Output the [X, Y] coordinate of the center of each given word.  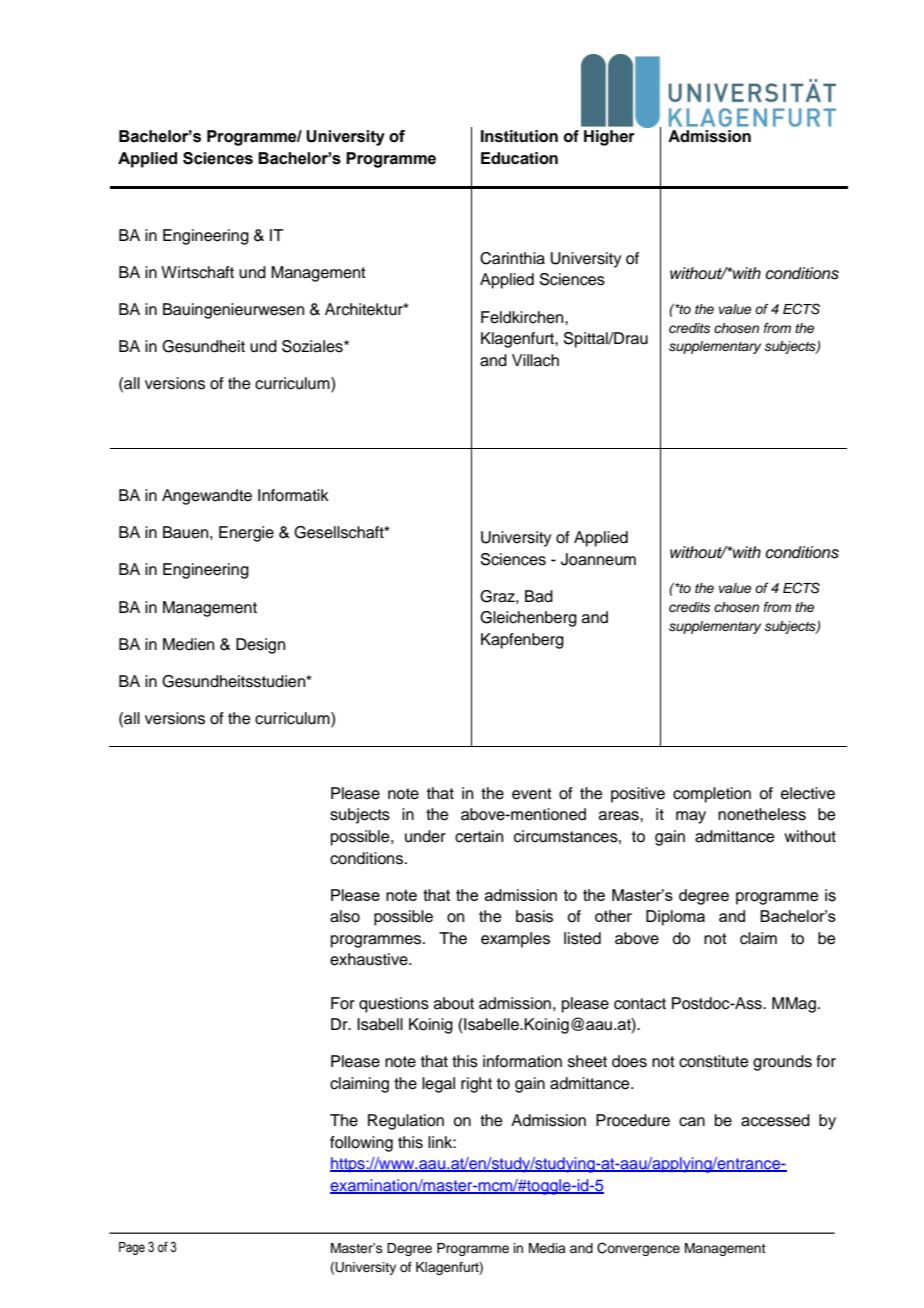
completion [712, 795]
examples [515, 940]
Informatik [293, 495]
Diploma [675, 918]
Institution [519, 136]
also [345, 916]
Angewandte [207, 497]
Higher [609, 138]
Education [519, 158]
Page [132, 1248]
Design [260, 646]
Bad [539, 596]
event [532, 794]
